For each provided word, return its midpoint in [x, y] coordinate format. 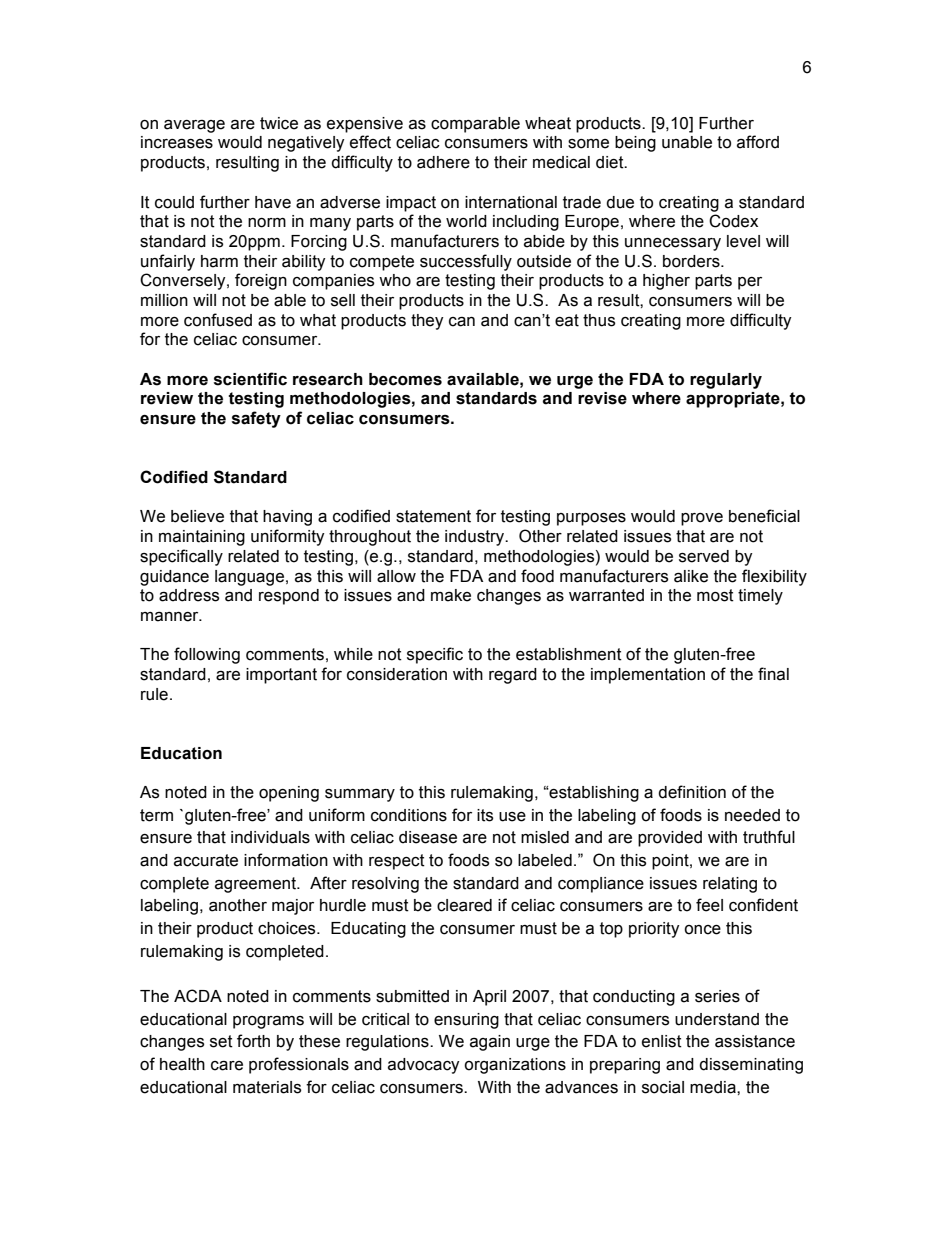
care [227, 1066]
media [714, 1087]
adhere [443, 162]
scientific [250, 379]
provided [670, 839]
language [249, 578]
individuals [270, 837]
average [194, 126]
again [490, 1043]
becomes [405, 379]
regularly [726, 381]
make [451, 595]
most [715, 595]
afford [758, 142]
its [485, 815]
